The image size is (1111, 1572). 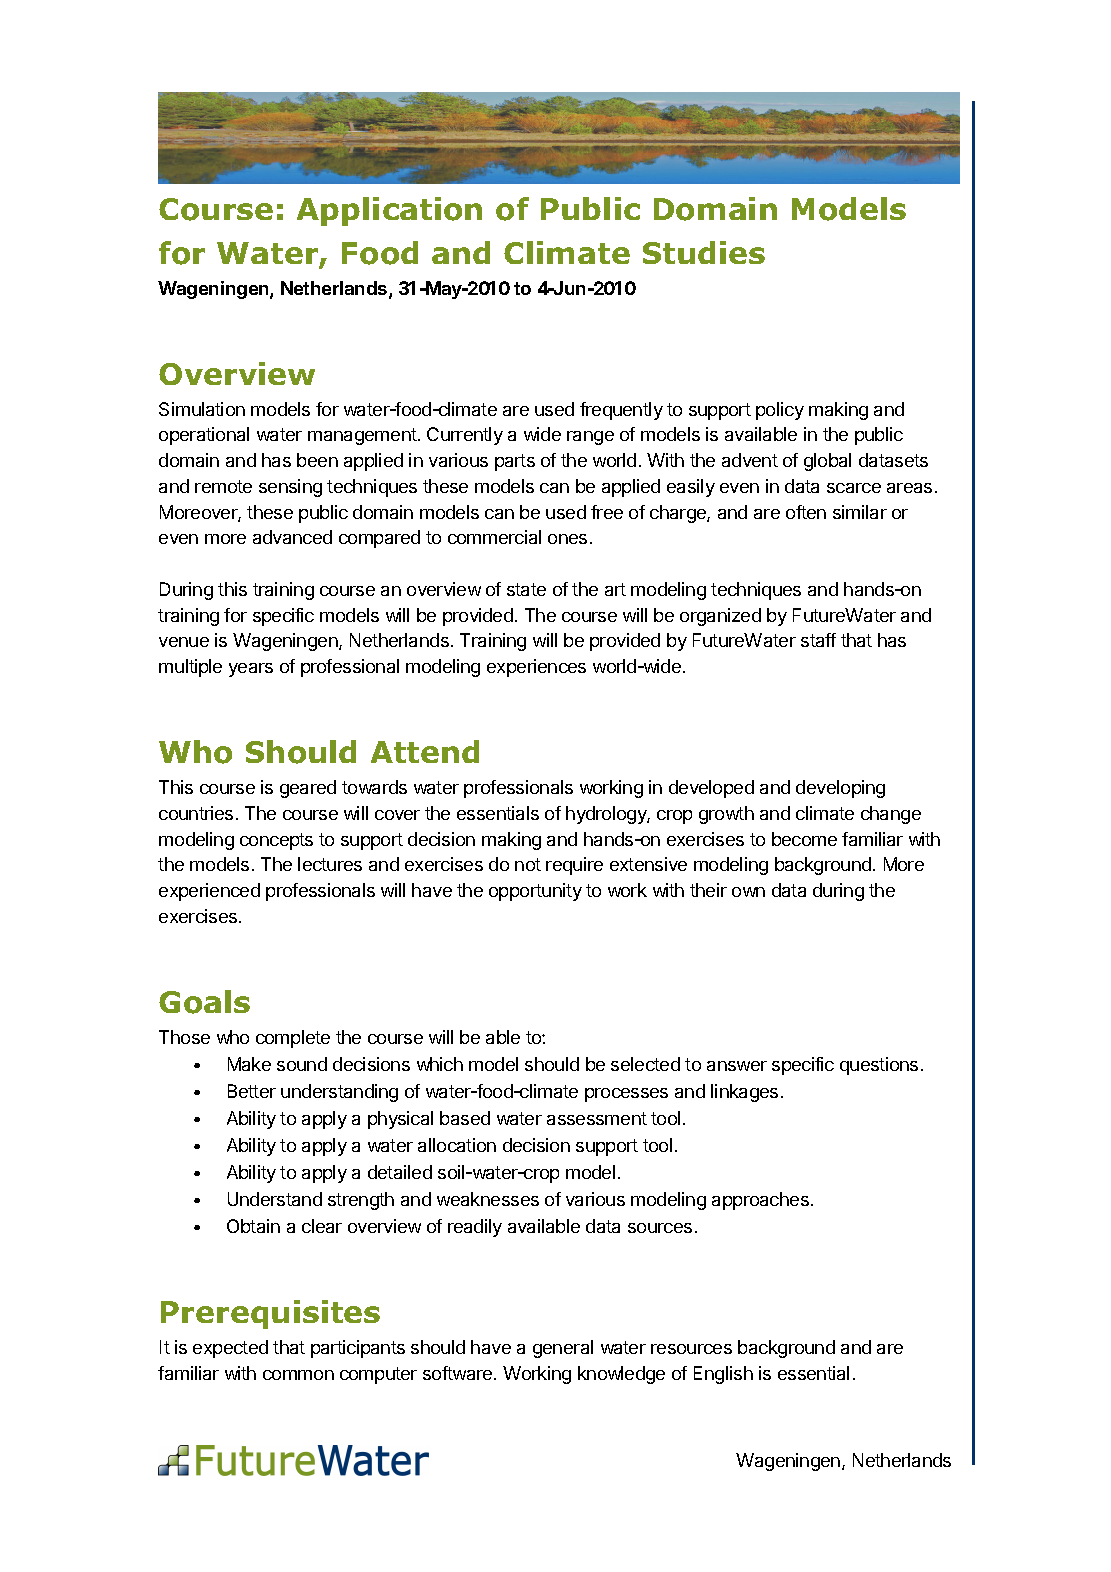 I want to click on policy, so click(x=780, y=411).
